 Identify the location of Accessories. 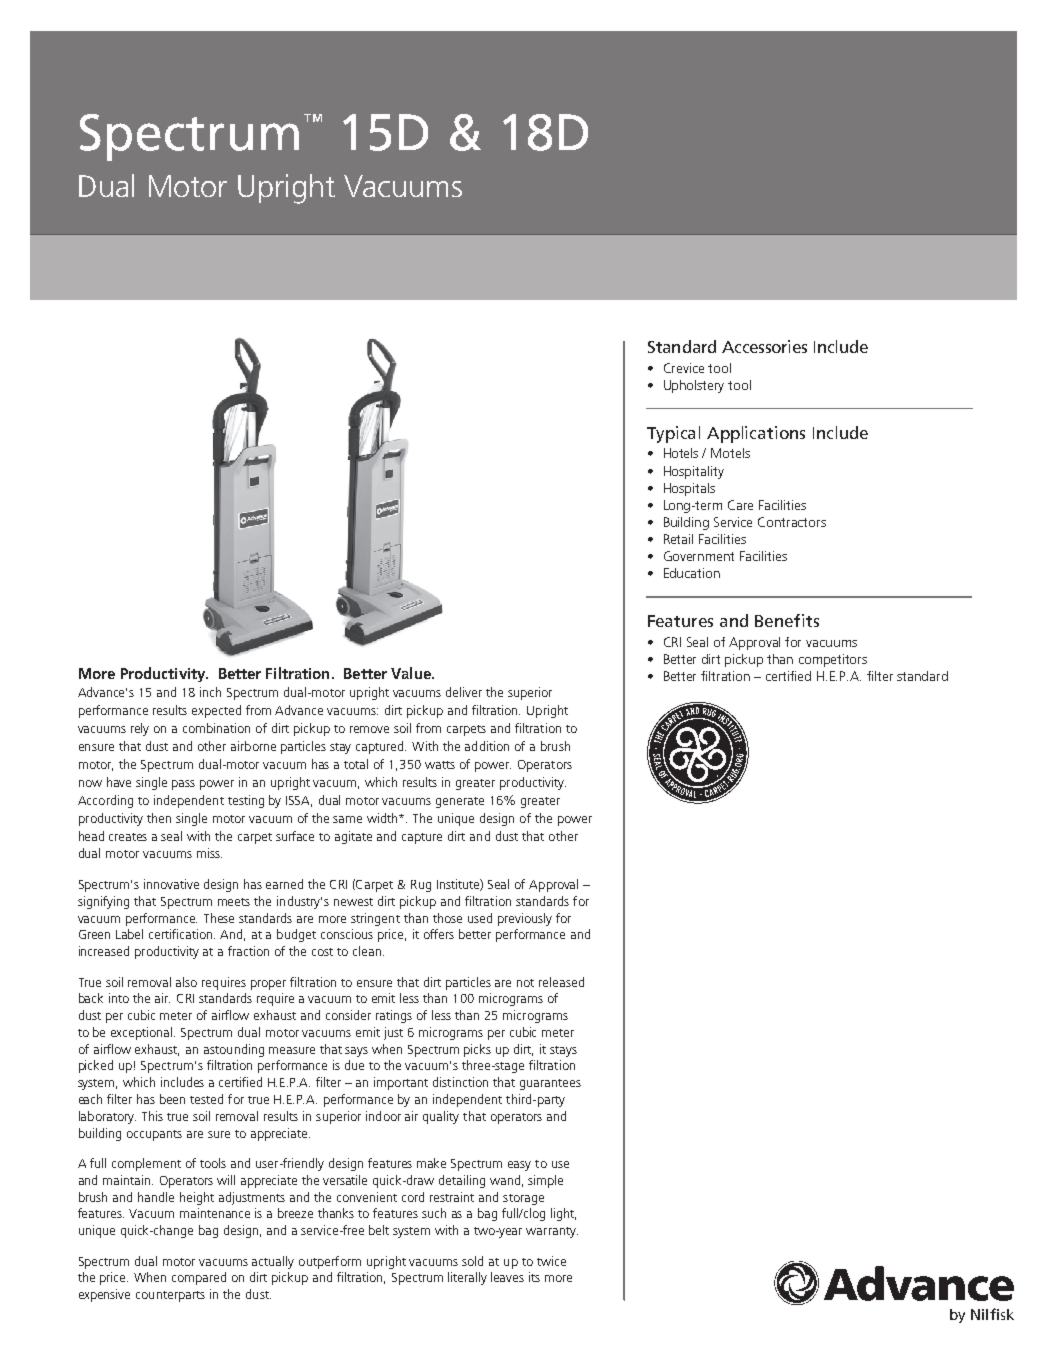
(764, 346).
